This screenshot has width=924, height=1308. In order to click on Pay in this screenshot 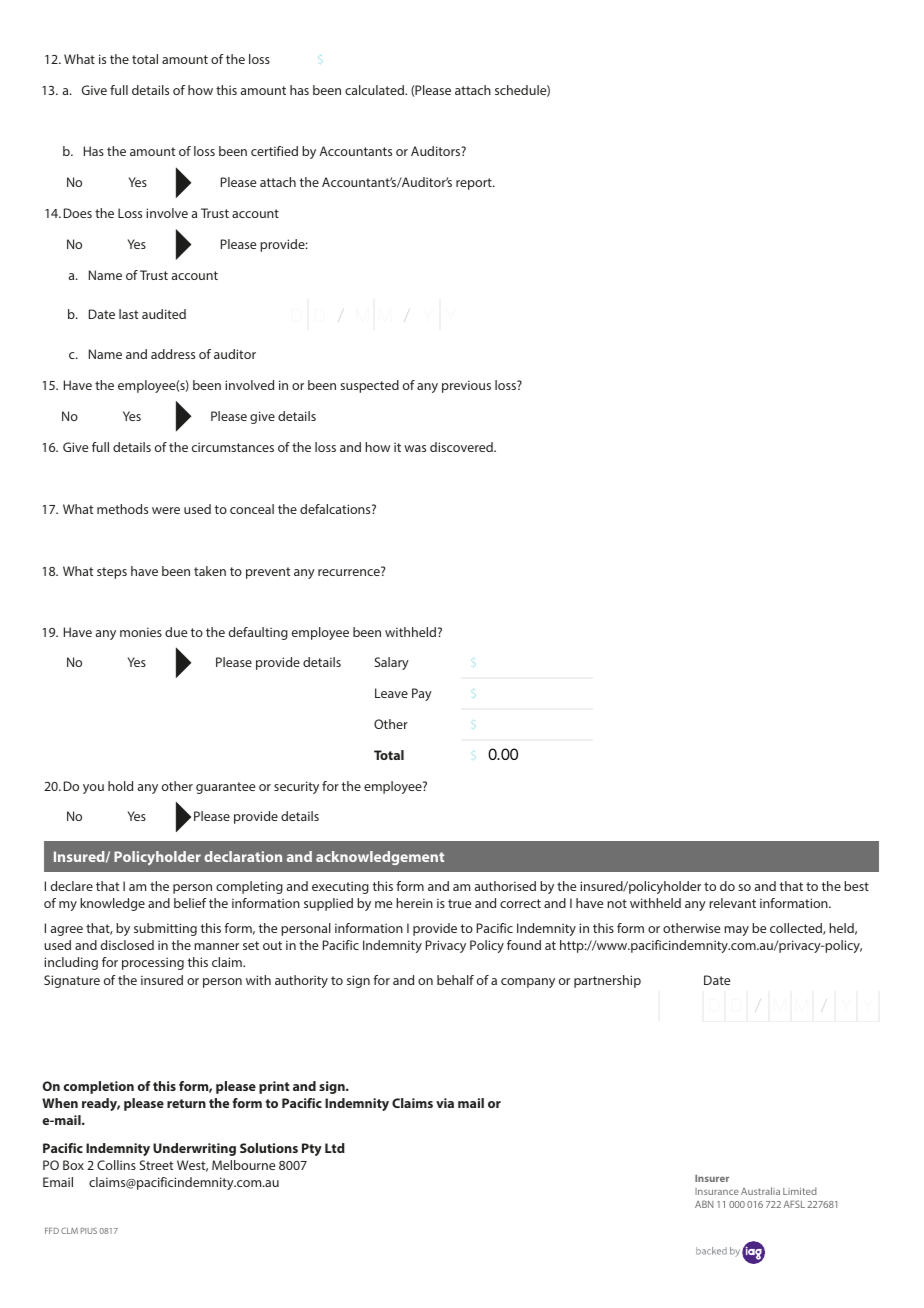, I will do `click(422, 694)`.
